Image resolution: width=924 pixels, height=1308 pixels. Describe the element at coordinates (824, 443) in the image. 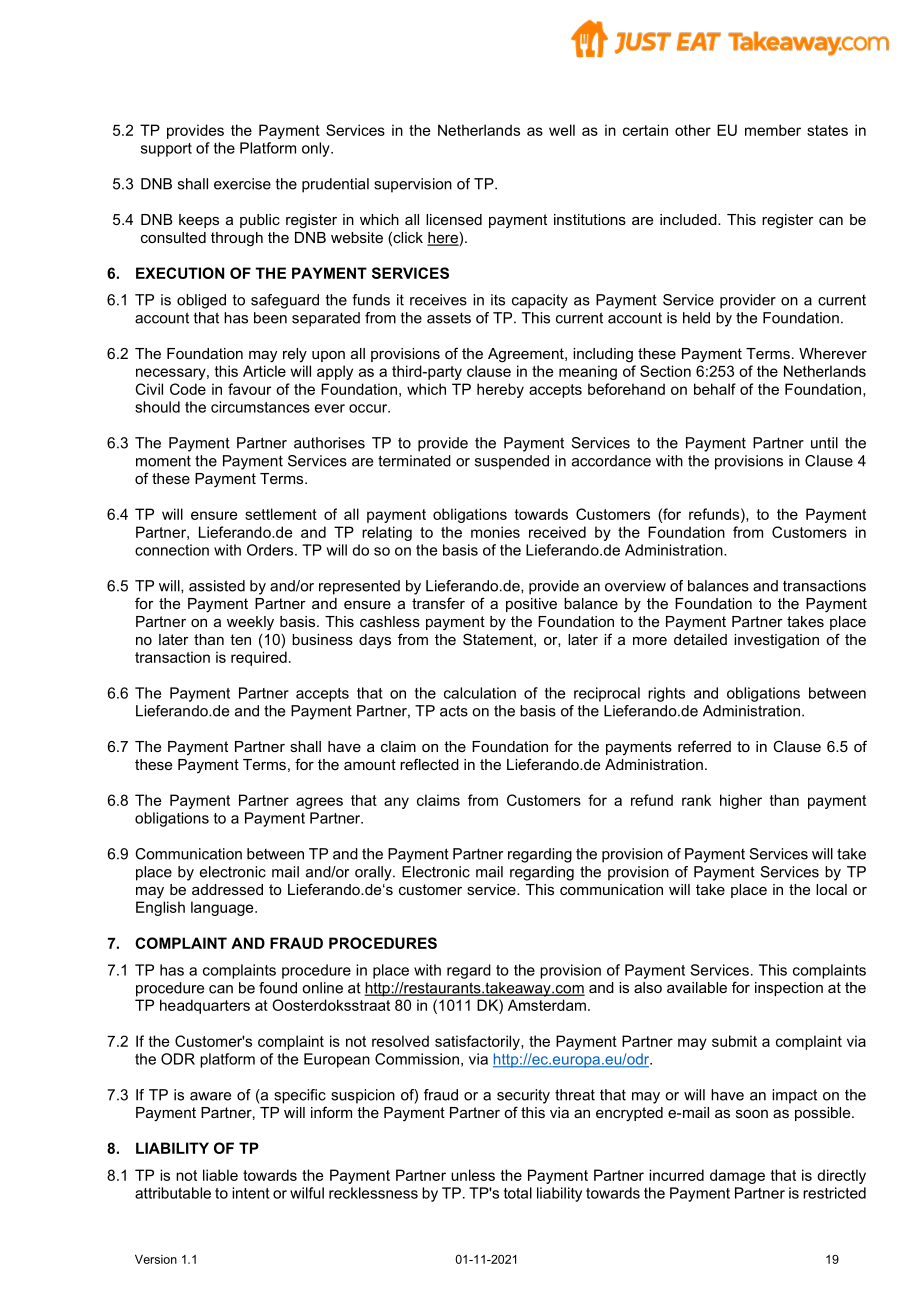

I see `until` at that location.
